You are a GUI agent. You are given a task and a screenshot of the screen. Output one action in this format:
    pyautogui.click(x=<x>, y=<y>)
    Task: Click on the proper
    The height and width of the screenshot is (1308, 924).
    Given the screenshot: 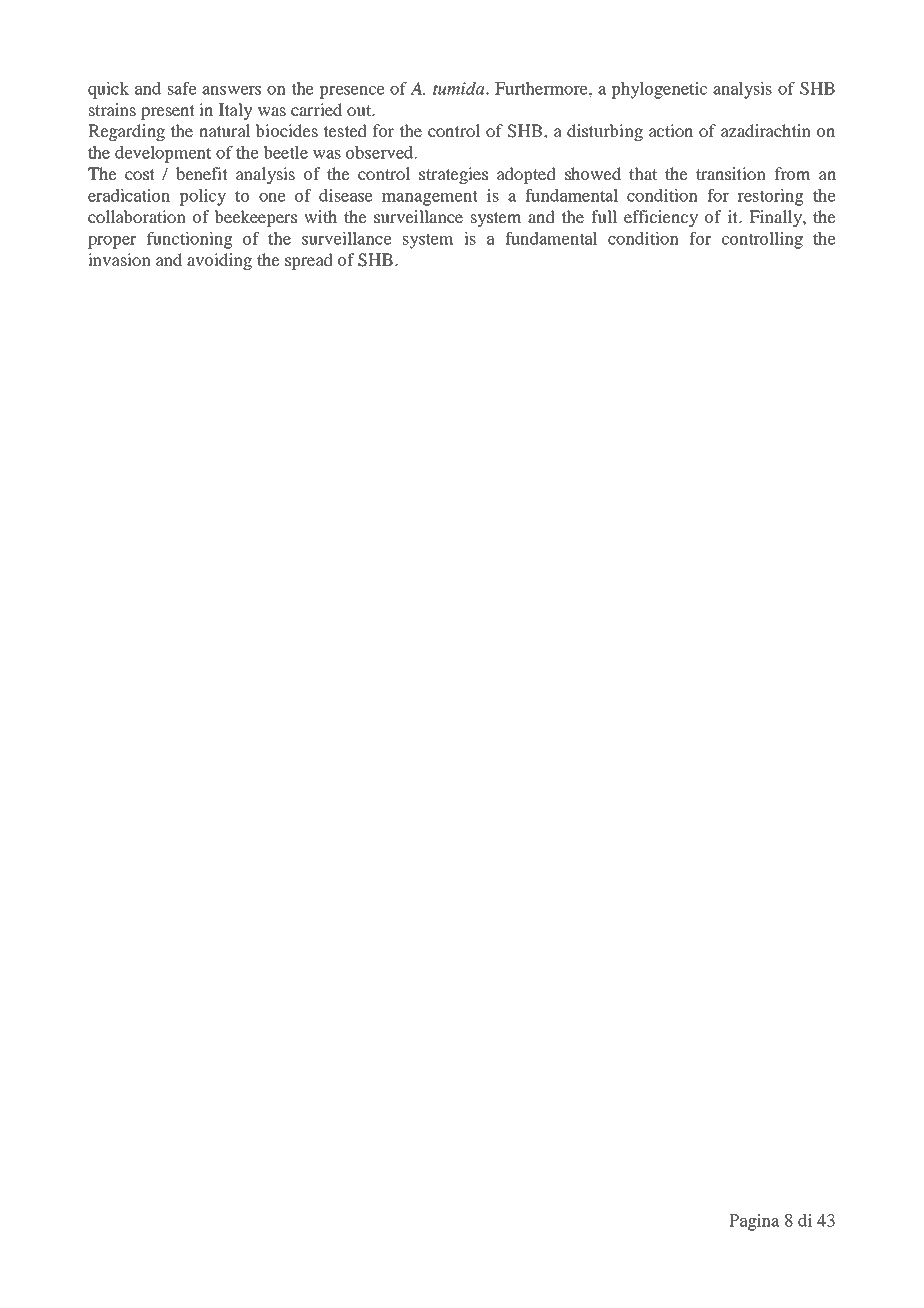 What is the action you would take?
    pyautogui.click(x=112, y=242)
